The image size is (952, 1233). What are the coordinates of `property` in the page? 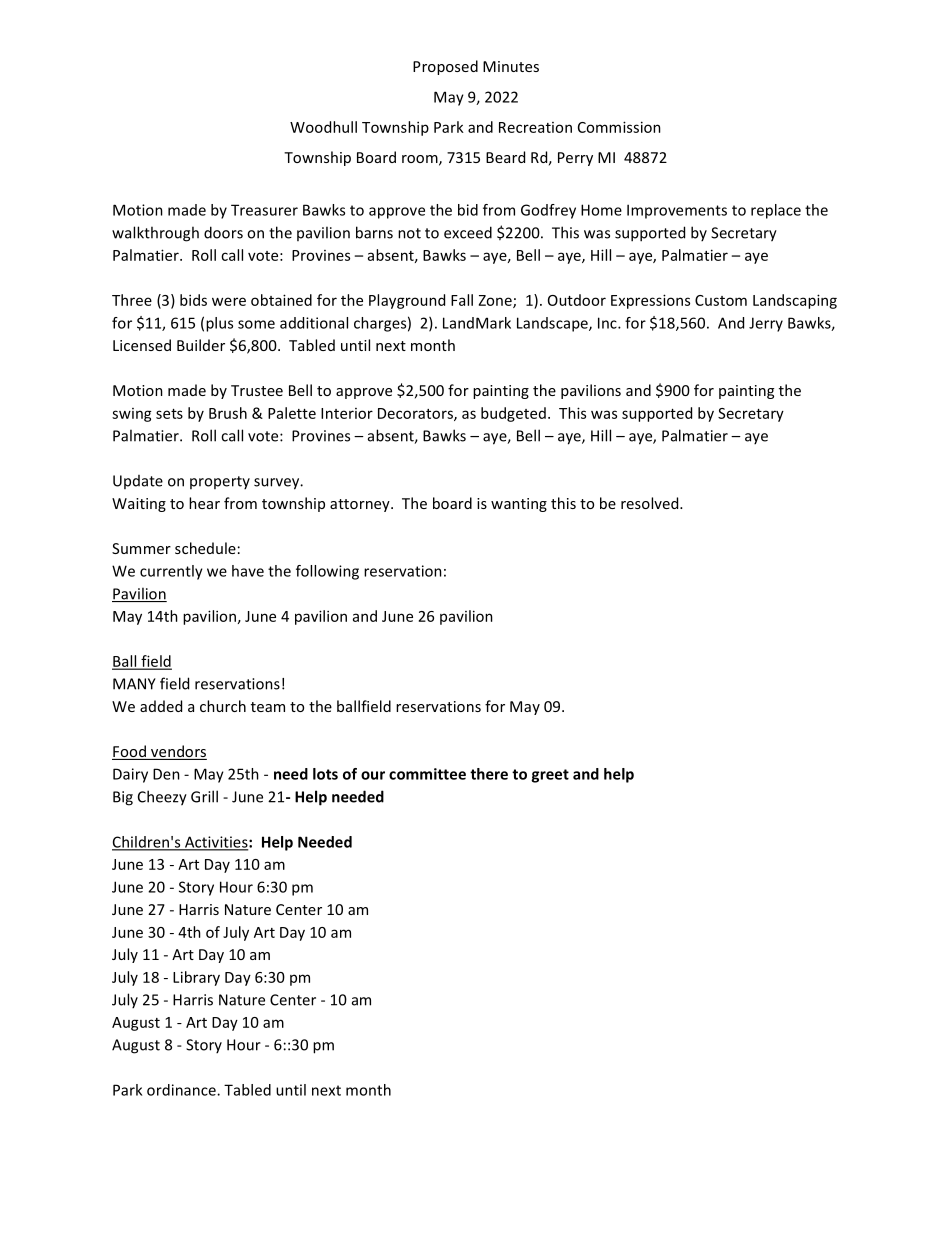 It's located at (220, 482).
